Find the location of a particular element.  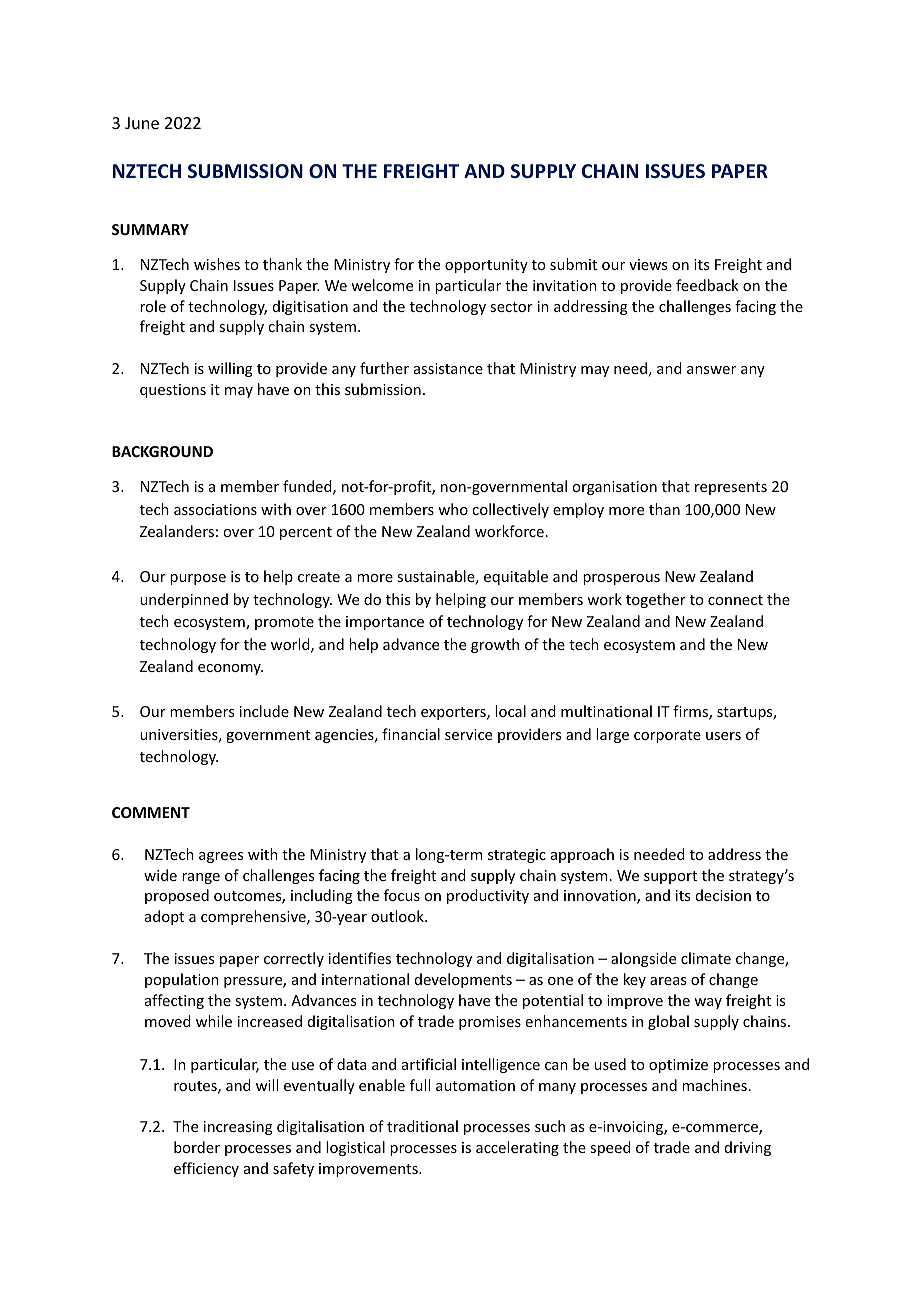

speed is located at coordinates (610, 1148).
